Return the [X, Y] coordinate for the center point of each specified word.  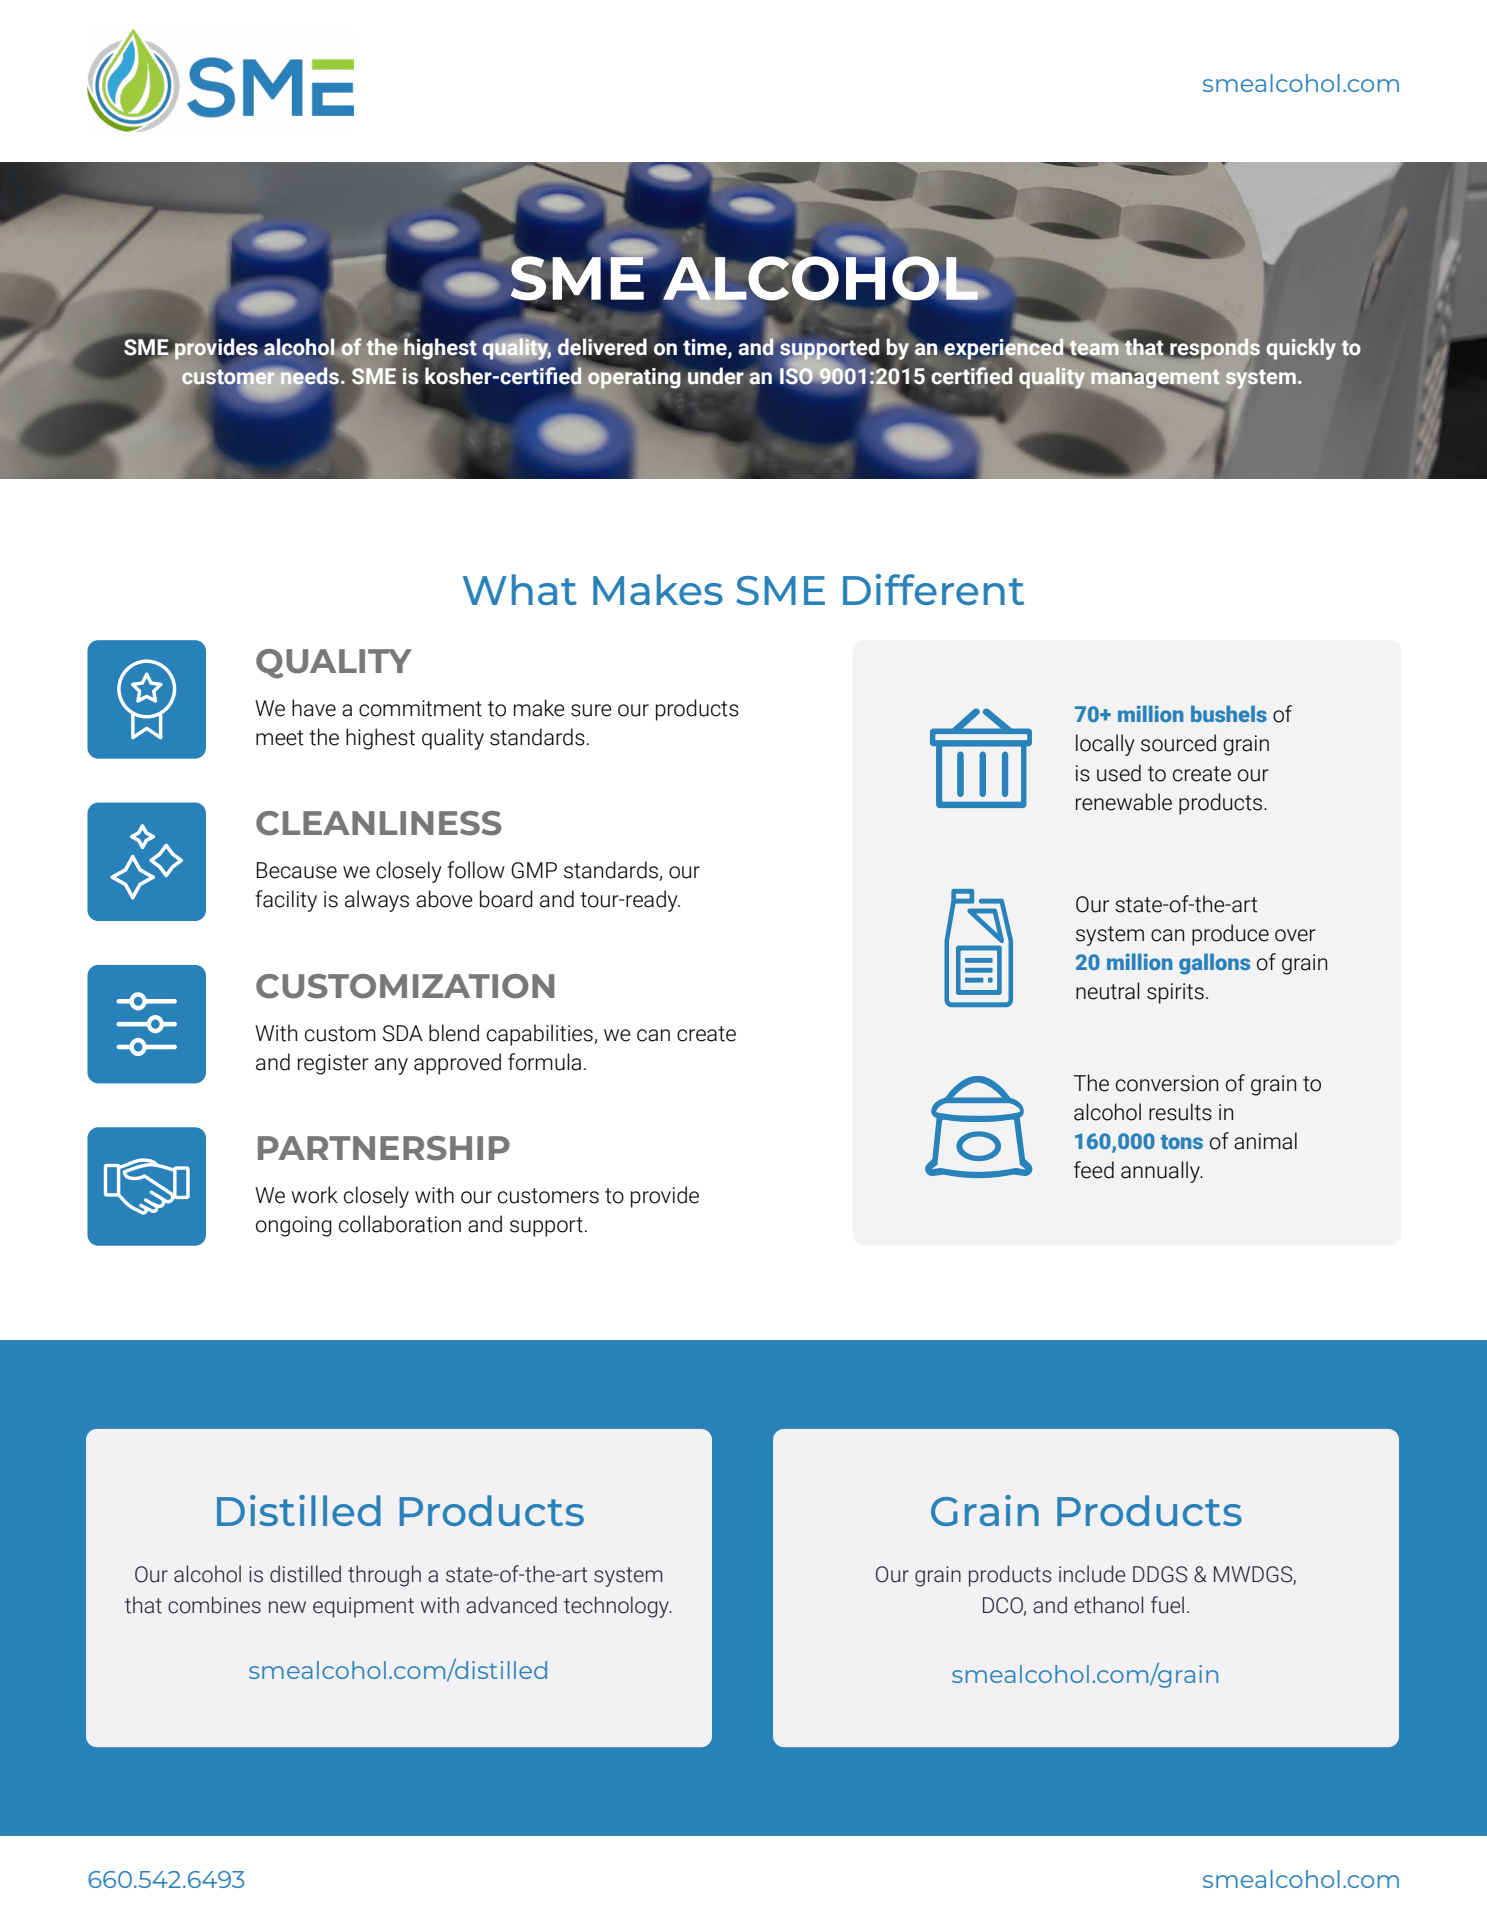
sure [591, 710]
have [314, 708]
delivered [602, 347]
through [384, 1576]
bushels [1229, 713]
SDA [403, 1033]
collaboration [400, 1224]
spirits [1175, 993]
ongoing [294, 1226]
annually [1161, 1172]
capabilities [541, 1035]
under [716, 376]
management [1155, 379]
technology [617, 1607]
